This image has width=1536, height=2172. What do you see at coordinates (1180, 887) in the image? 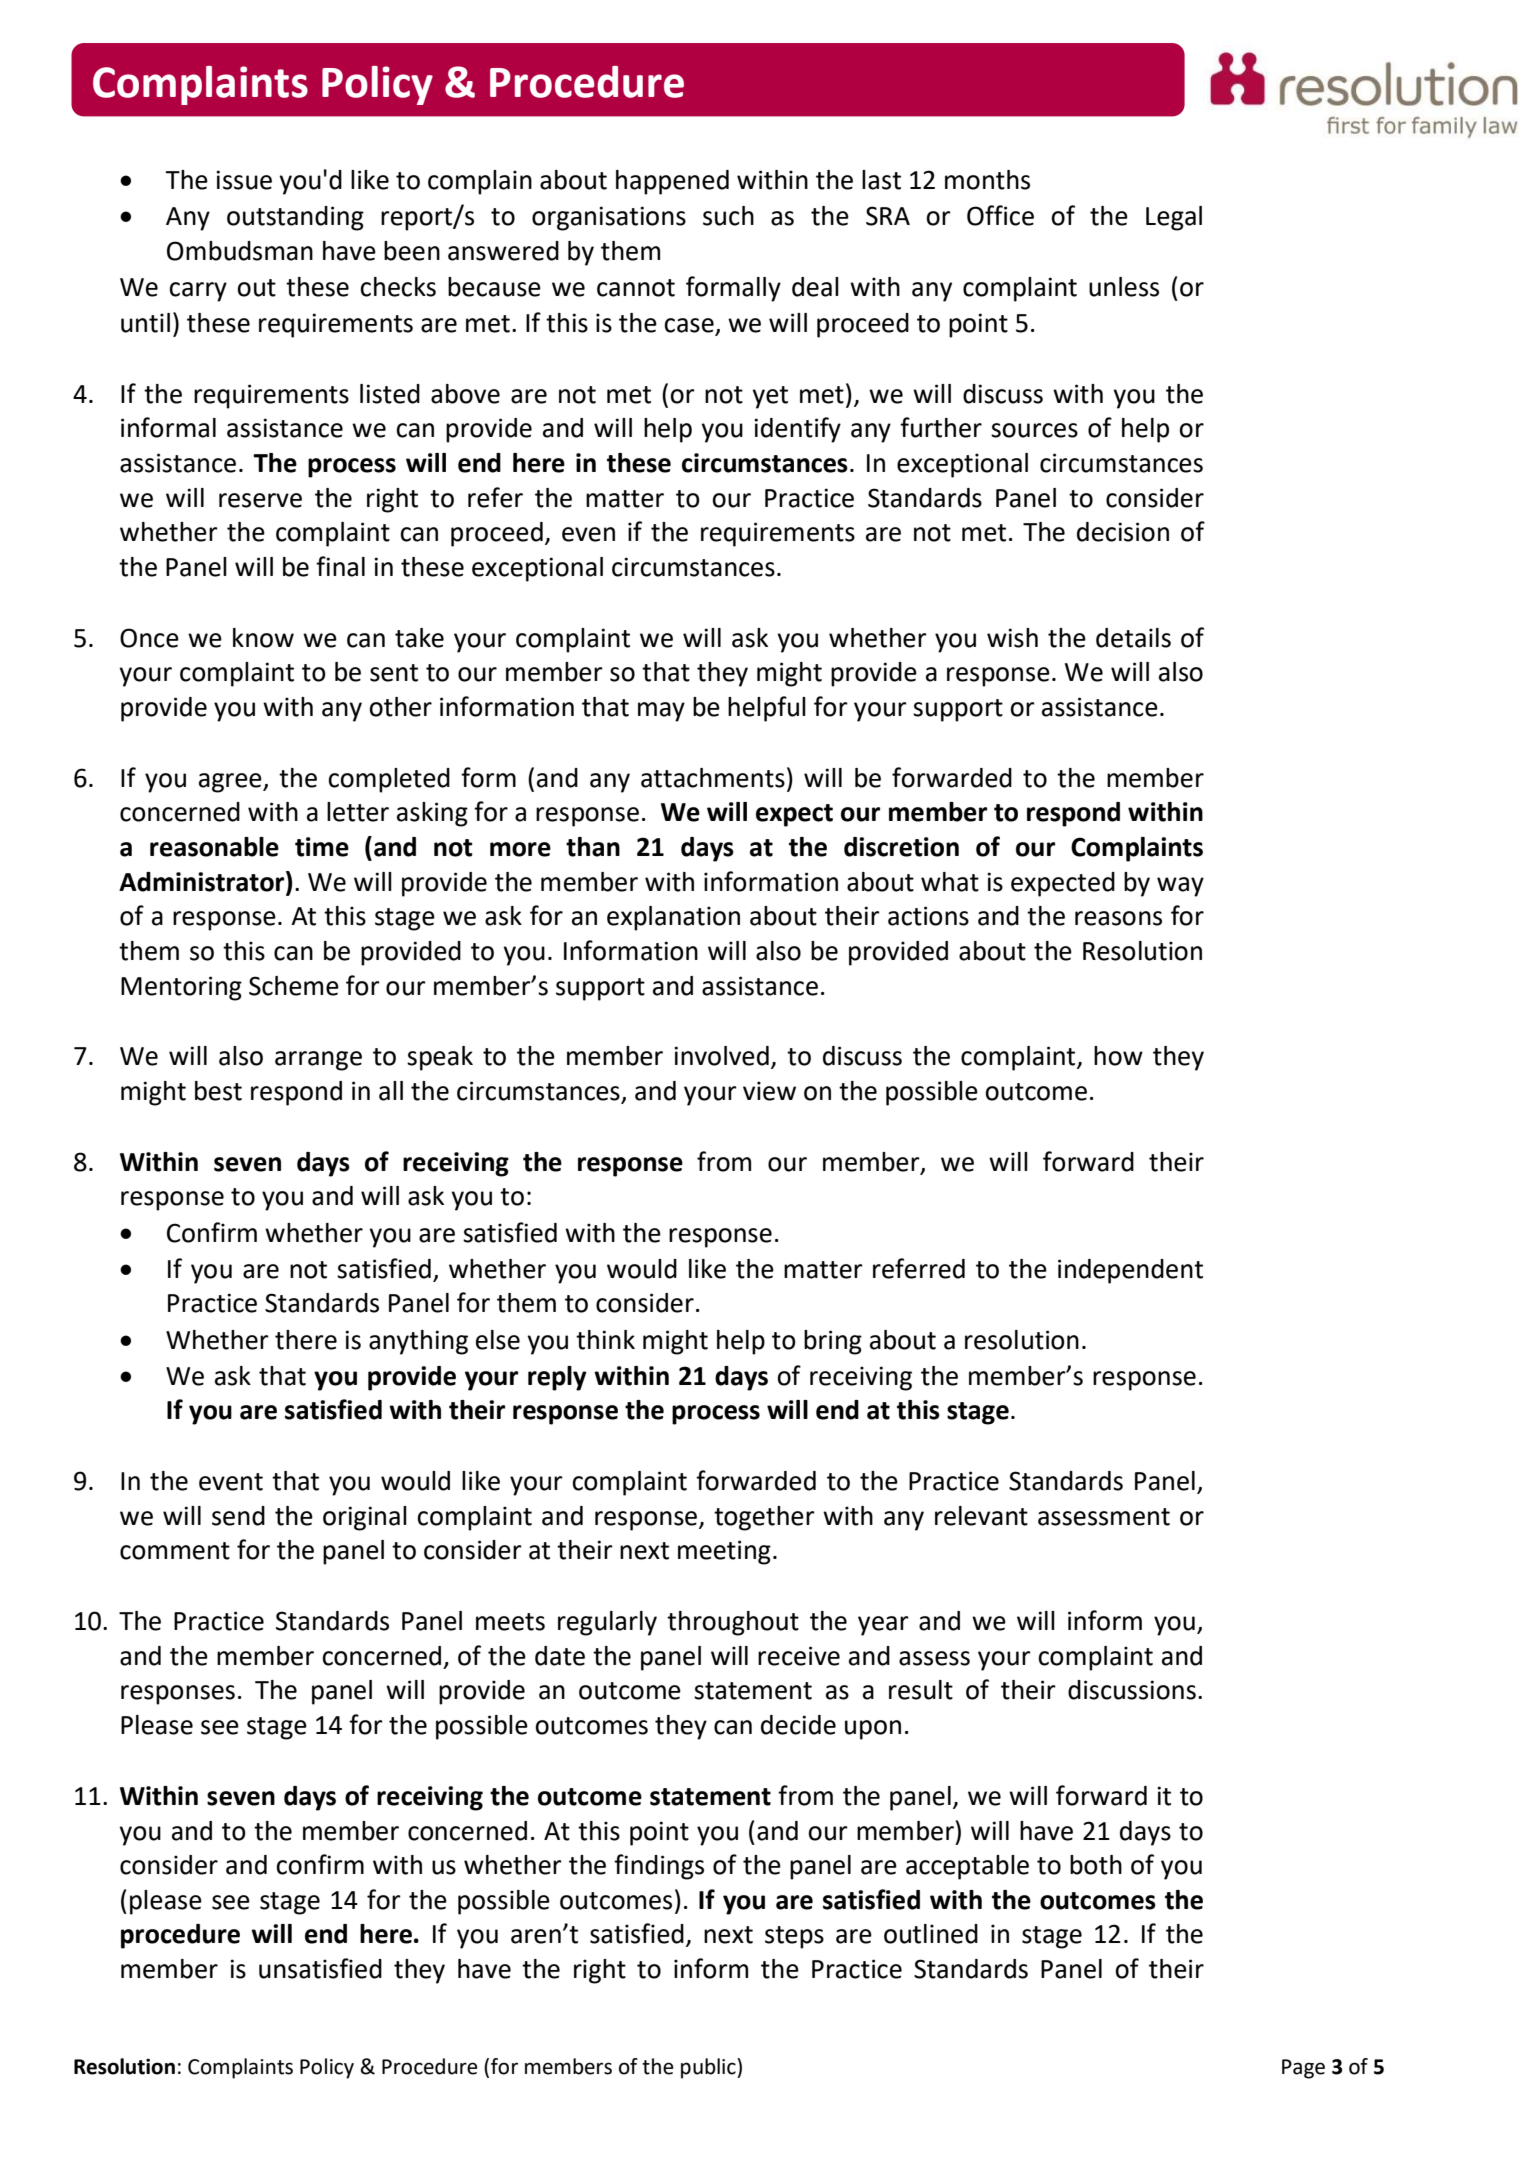
I see `way` at bounding box center [1180, 887].
